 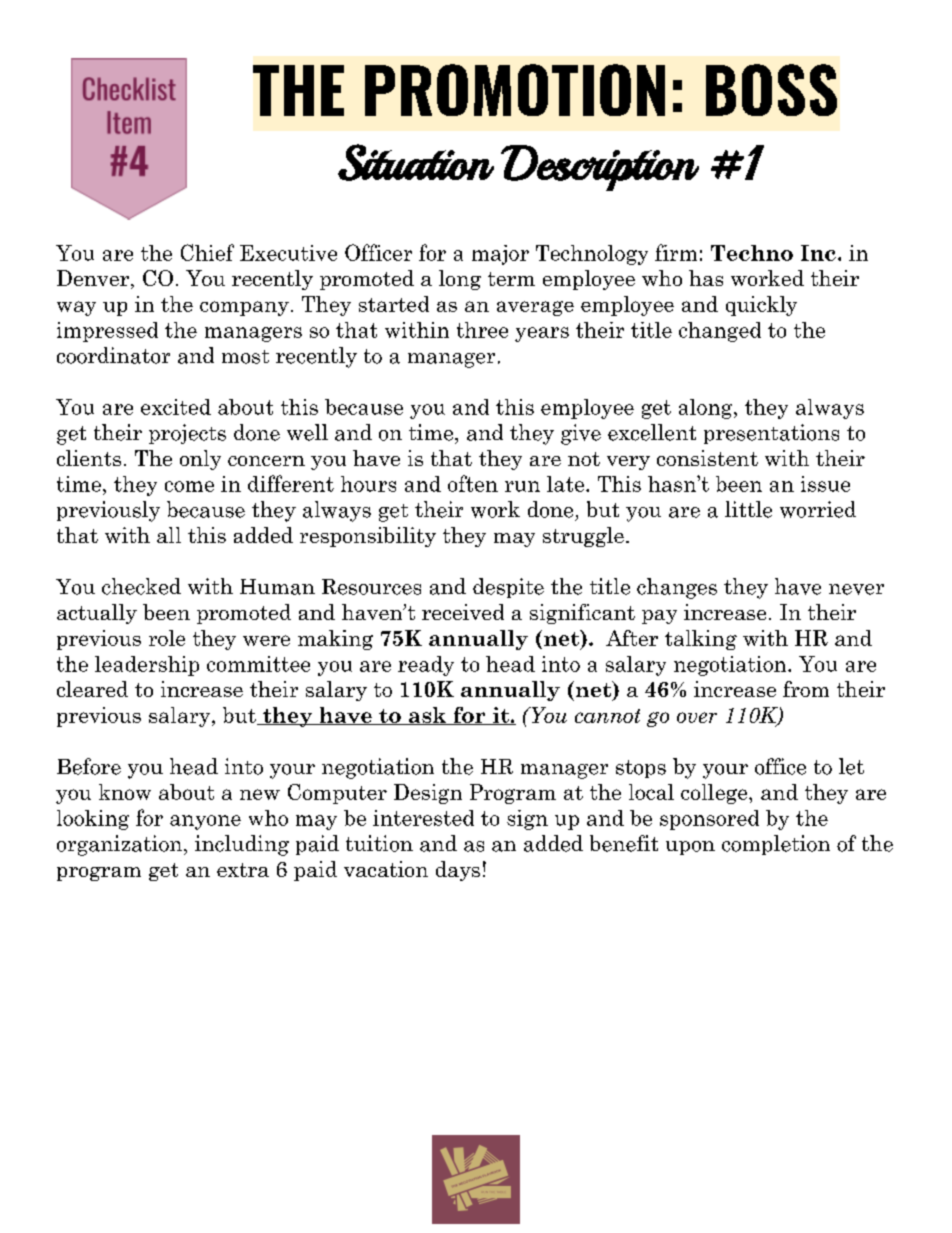 What do you see at coordinates (416, 162) in the screenshot?
I see `Situation` at bounding box center [416, 162].
